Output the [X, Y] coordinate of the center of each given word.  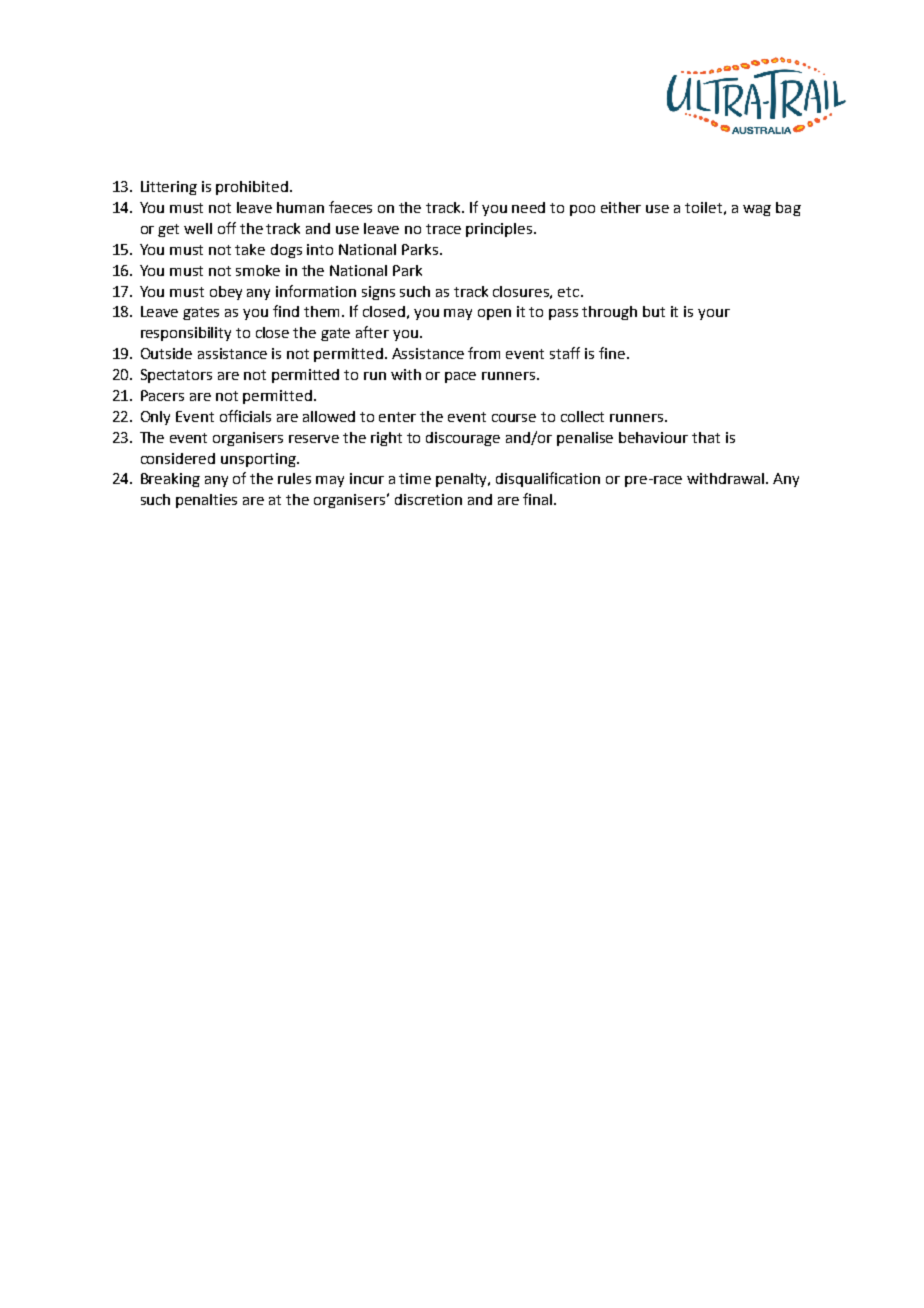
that [706, 437]
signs [378, 293]
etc [570, 292]
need [528, 207]
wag [757, 210]
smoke [258, 270]
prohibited [252, 188]
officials [245, 416]
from [484, 353]
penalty [463, 480]
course [514, 418]
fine [612, 353]
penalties [206, 501]
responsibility [186, 334]
